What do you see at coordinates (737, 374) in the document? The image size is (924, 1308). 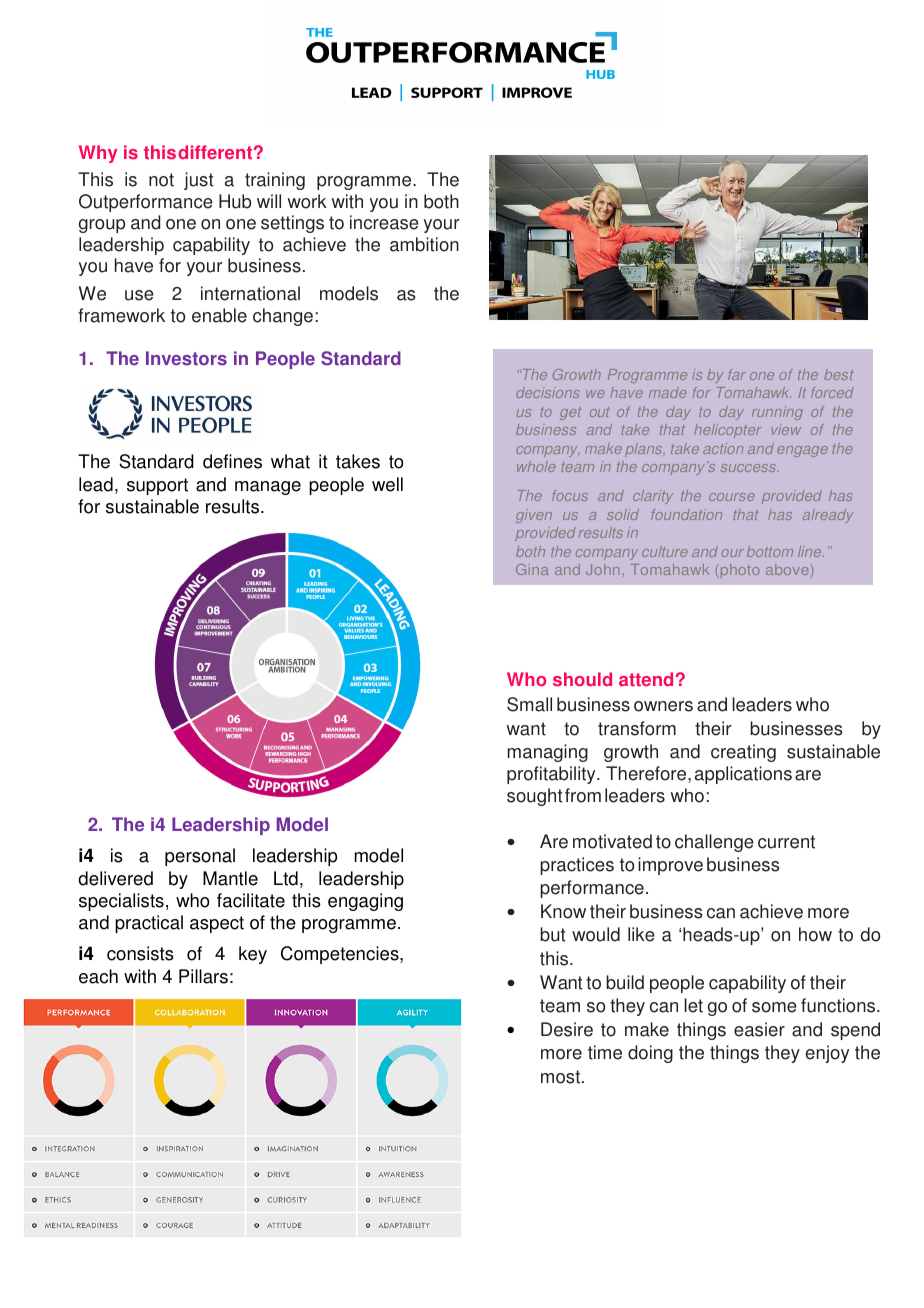 I see `far` at bounding box center [737, 374].
